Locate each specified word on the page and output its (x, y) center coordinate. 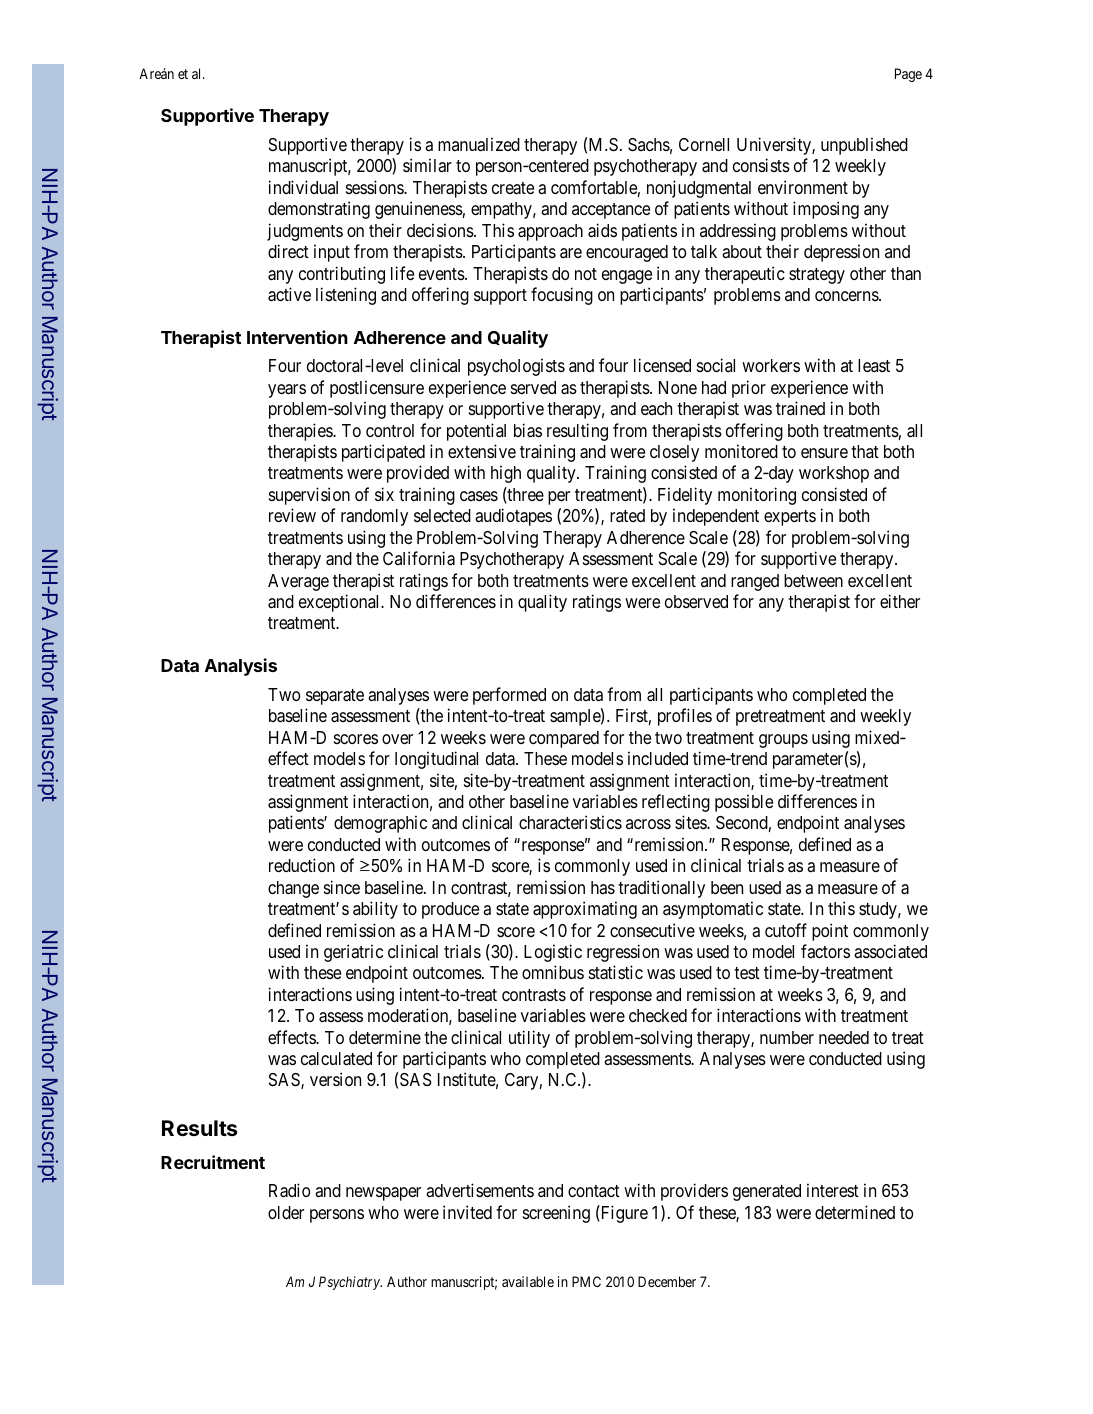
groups (783, 741)
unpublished (864, 146)
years (287, 391)
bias (528, 430)
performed (509, 696)
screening (556, 1214)
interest (833, 1190)
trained (800, 408)
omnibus (553, 972)
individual (303, 187)
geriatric (353, 953)
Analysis (241, 667)
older (286, 1212)
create (513, 188)
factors (825, 951)
